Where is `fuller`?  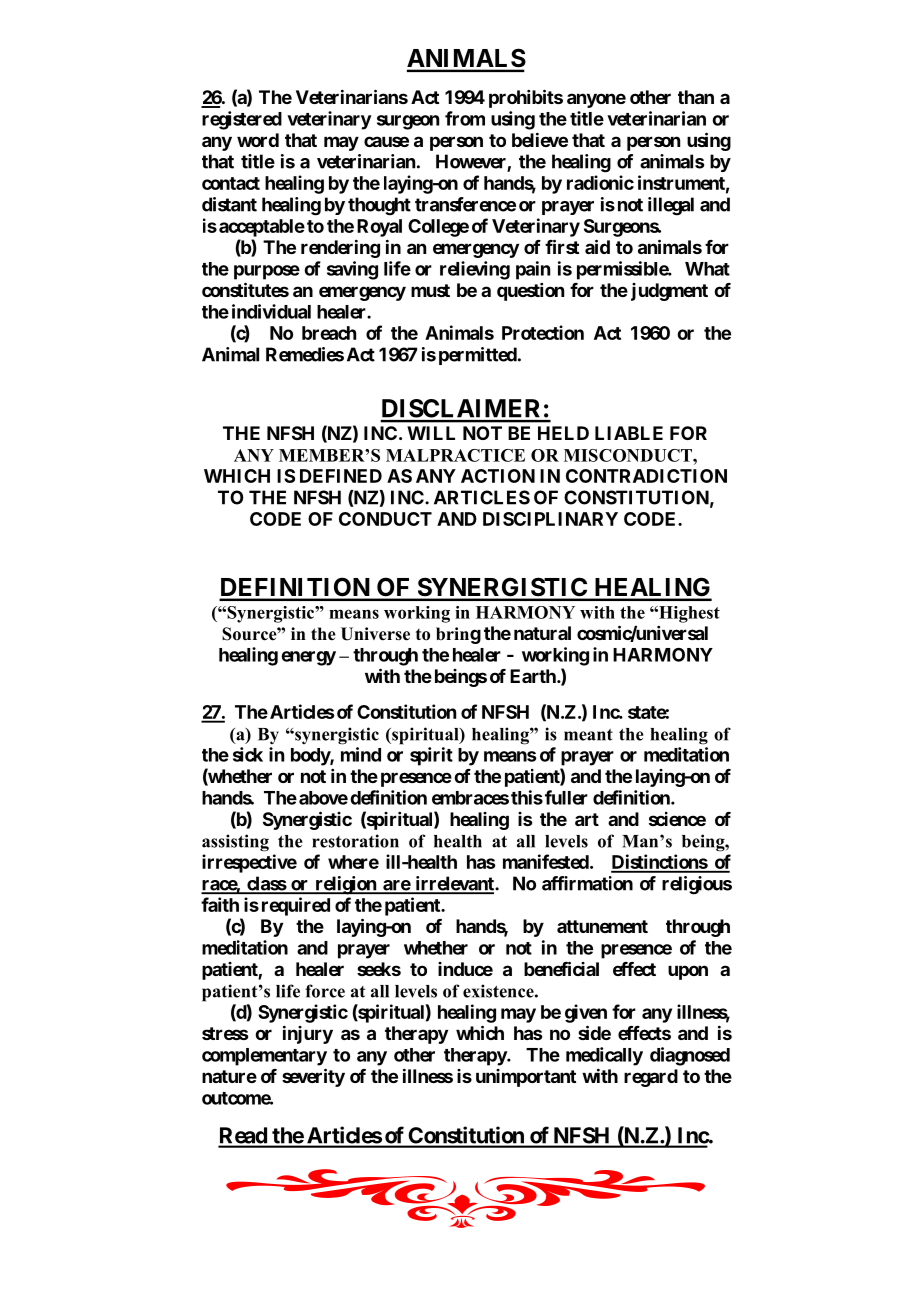 fuller is located at coordinates (566, 797).
